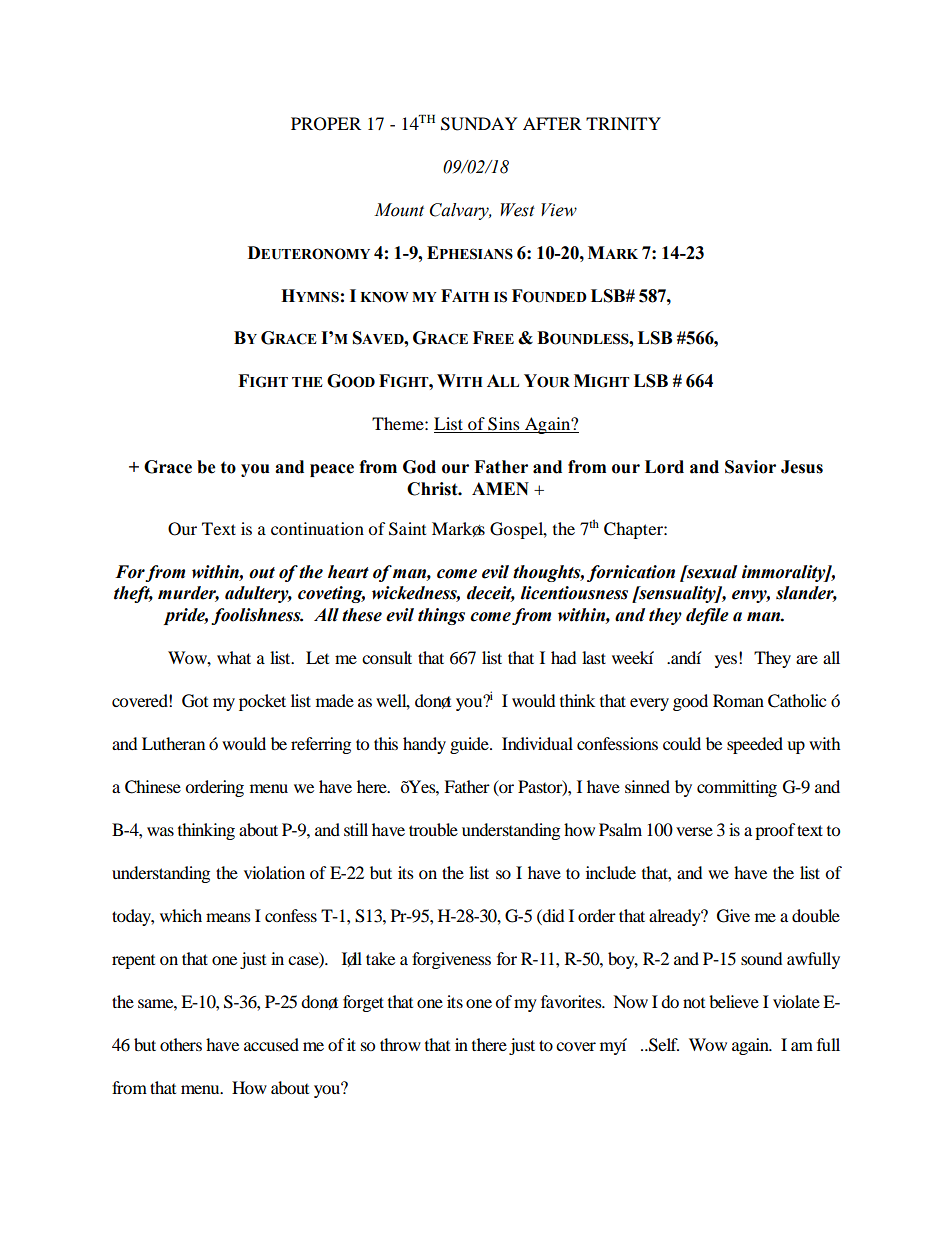  What do you see at coordinates (734, 1001) in the page?
I see `believe` at bounding box center [734, 1001].
